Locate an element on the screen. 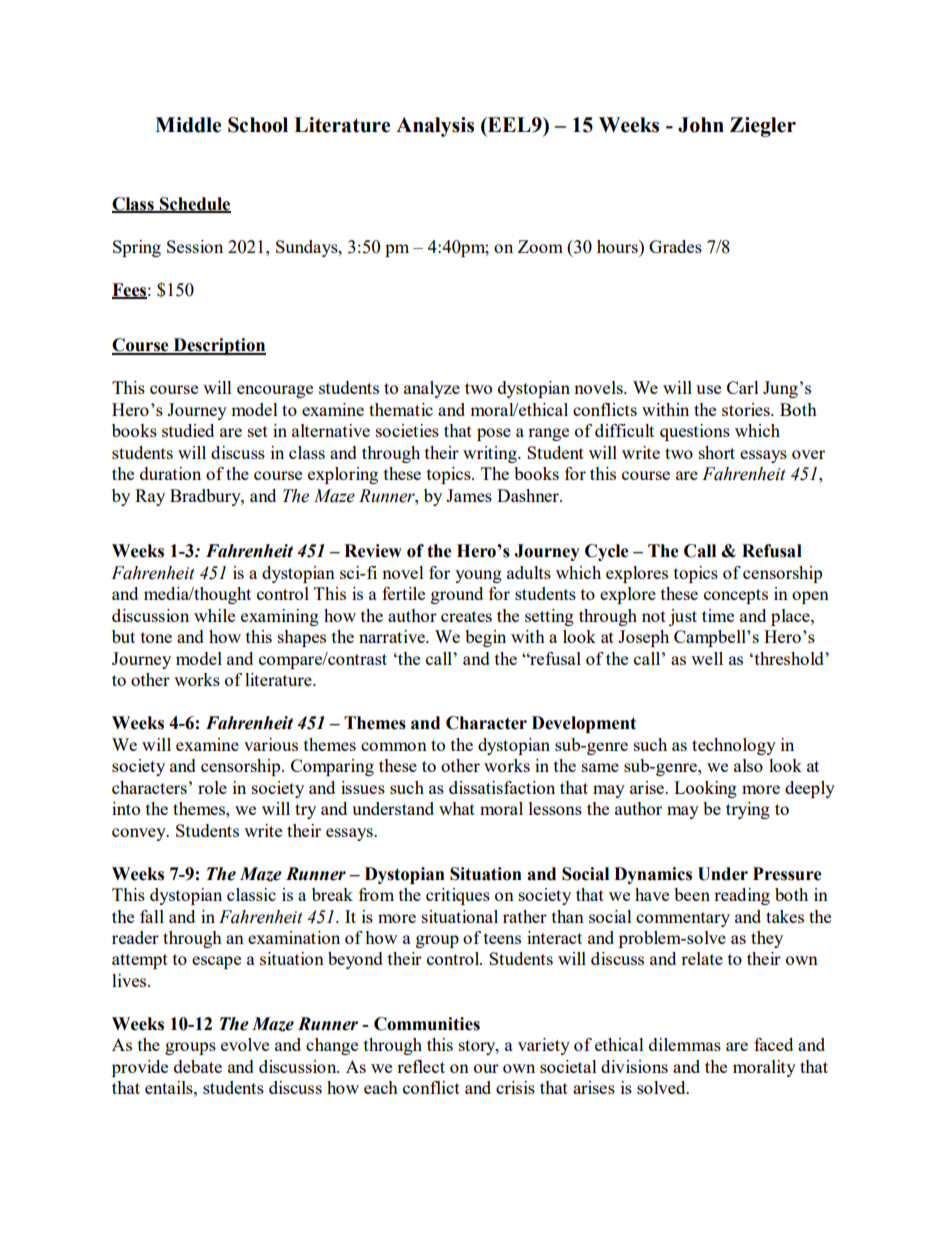 This screenshot has height=1233, width=952. debate is located at coordinates (198, 1066).
